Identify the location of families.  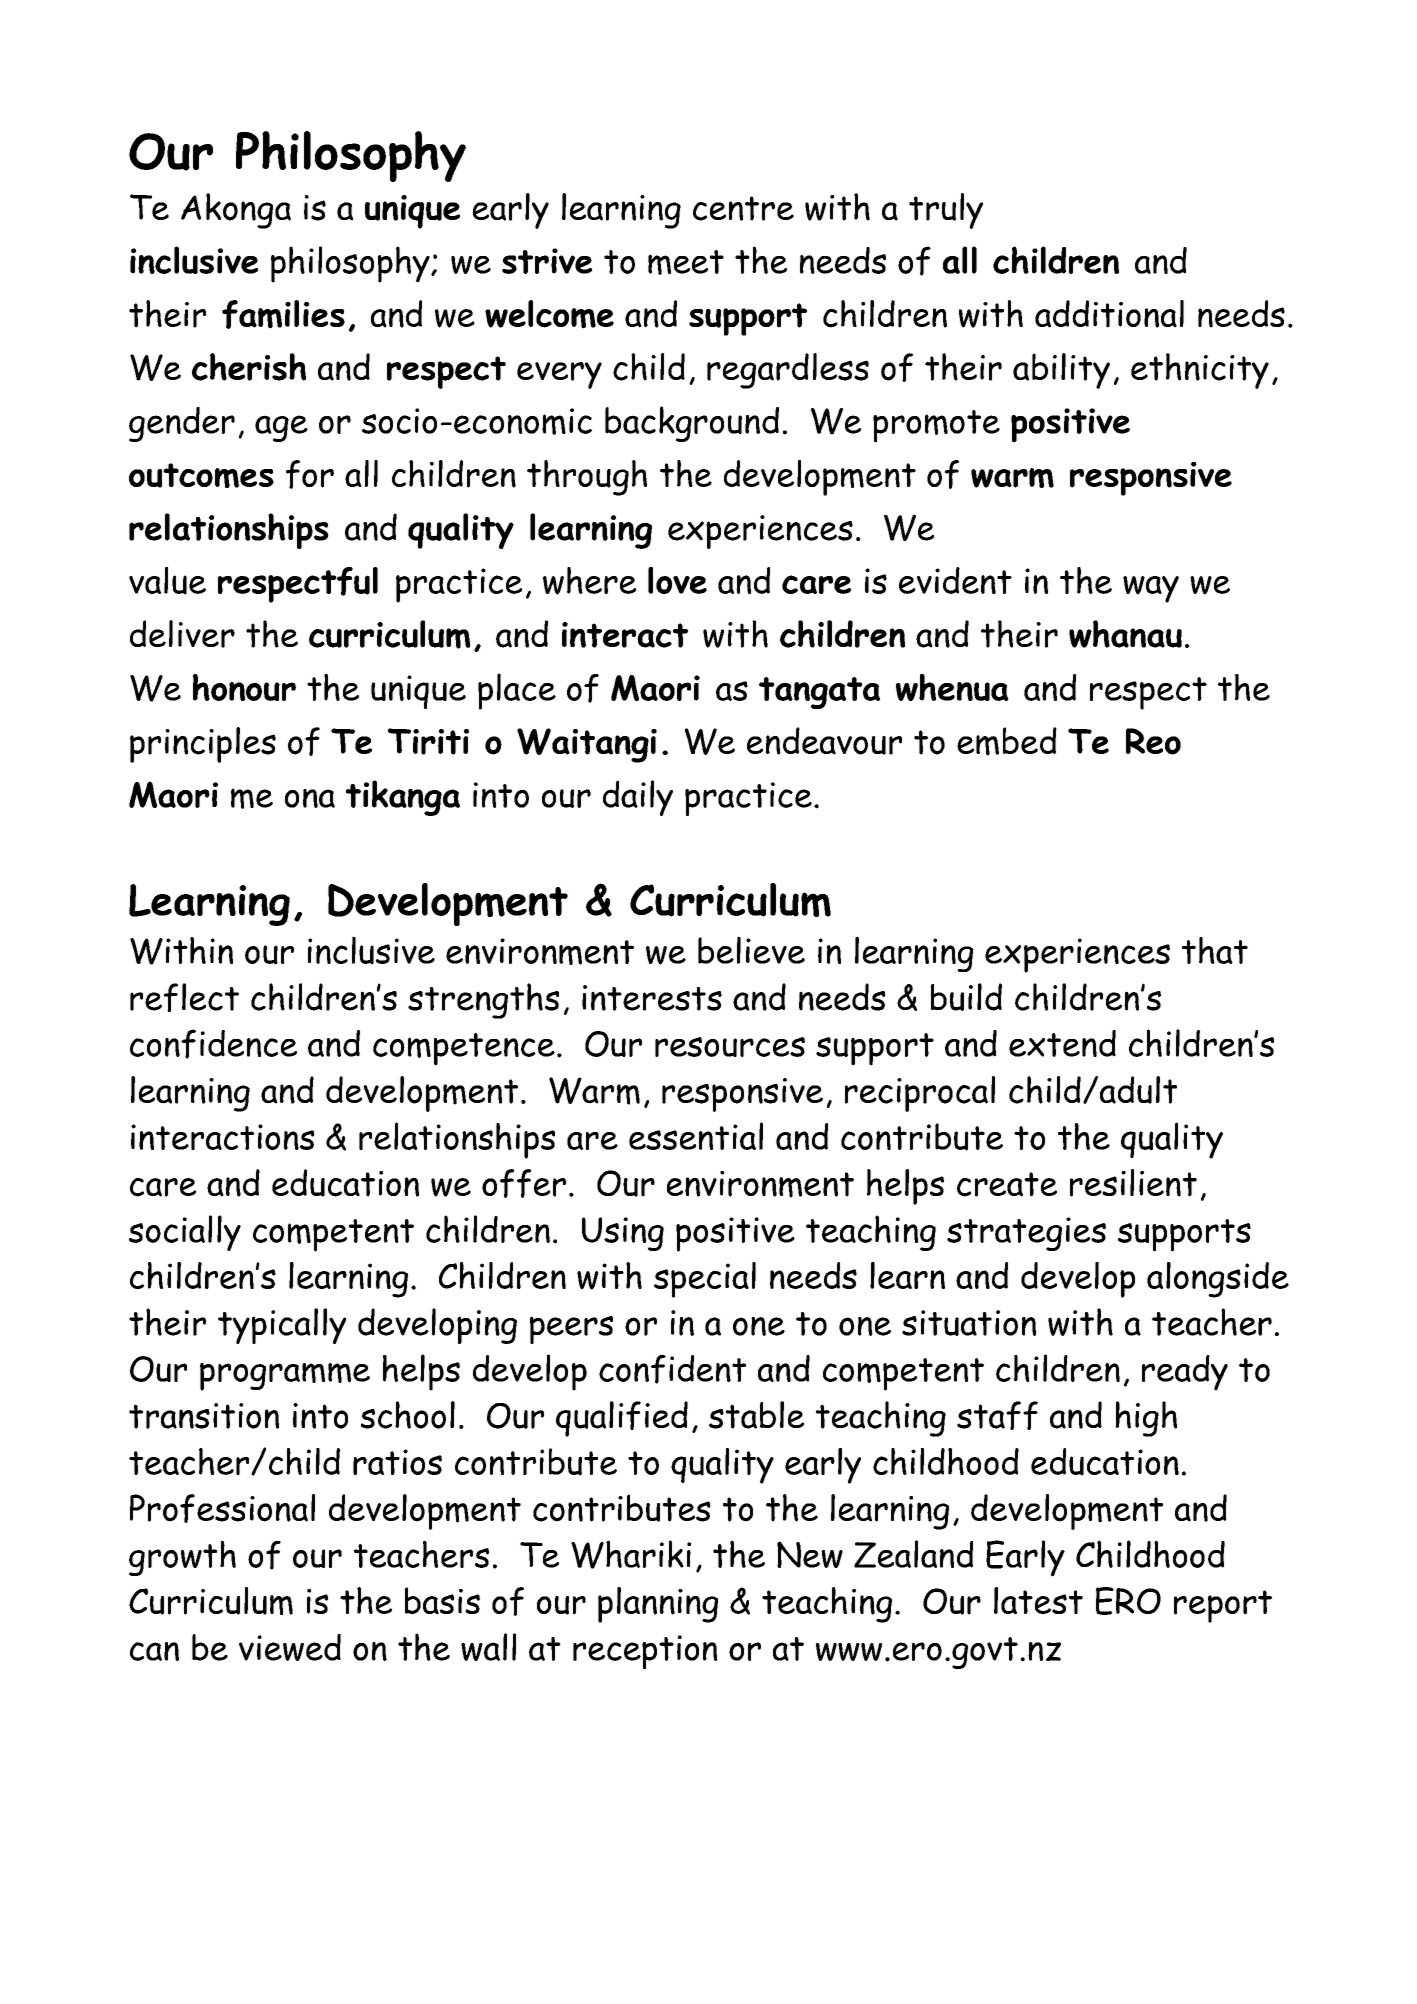
(283, 314).
